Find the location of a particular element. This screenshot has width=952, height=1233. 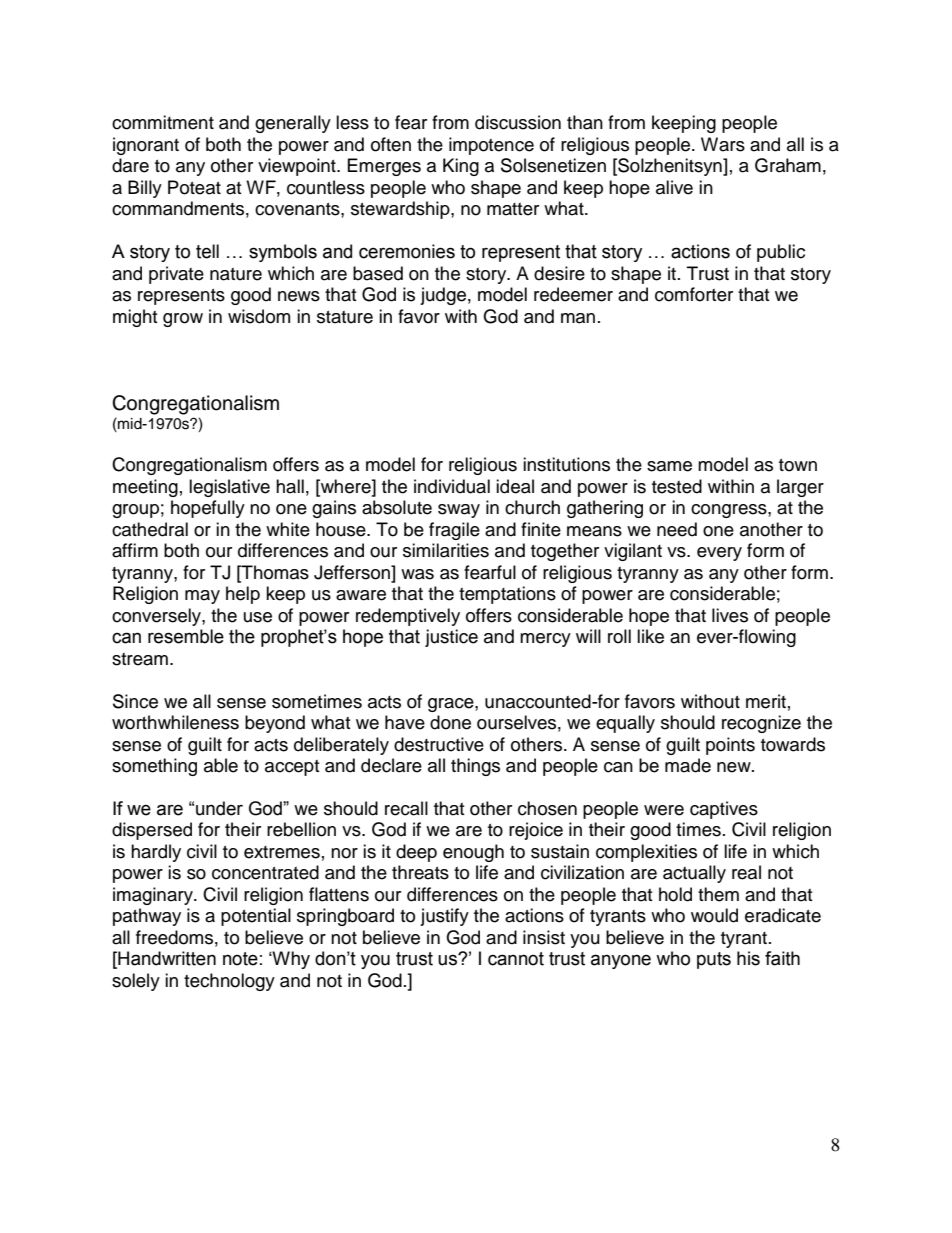

similarities is located at coordinates (446, 550).
